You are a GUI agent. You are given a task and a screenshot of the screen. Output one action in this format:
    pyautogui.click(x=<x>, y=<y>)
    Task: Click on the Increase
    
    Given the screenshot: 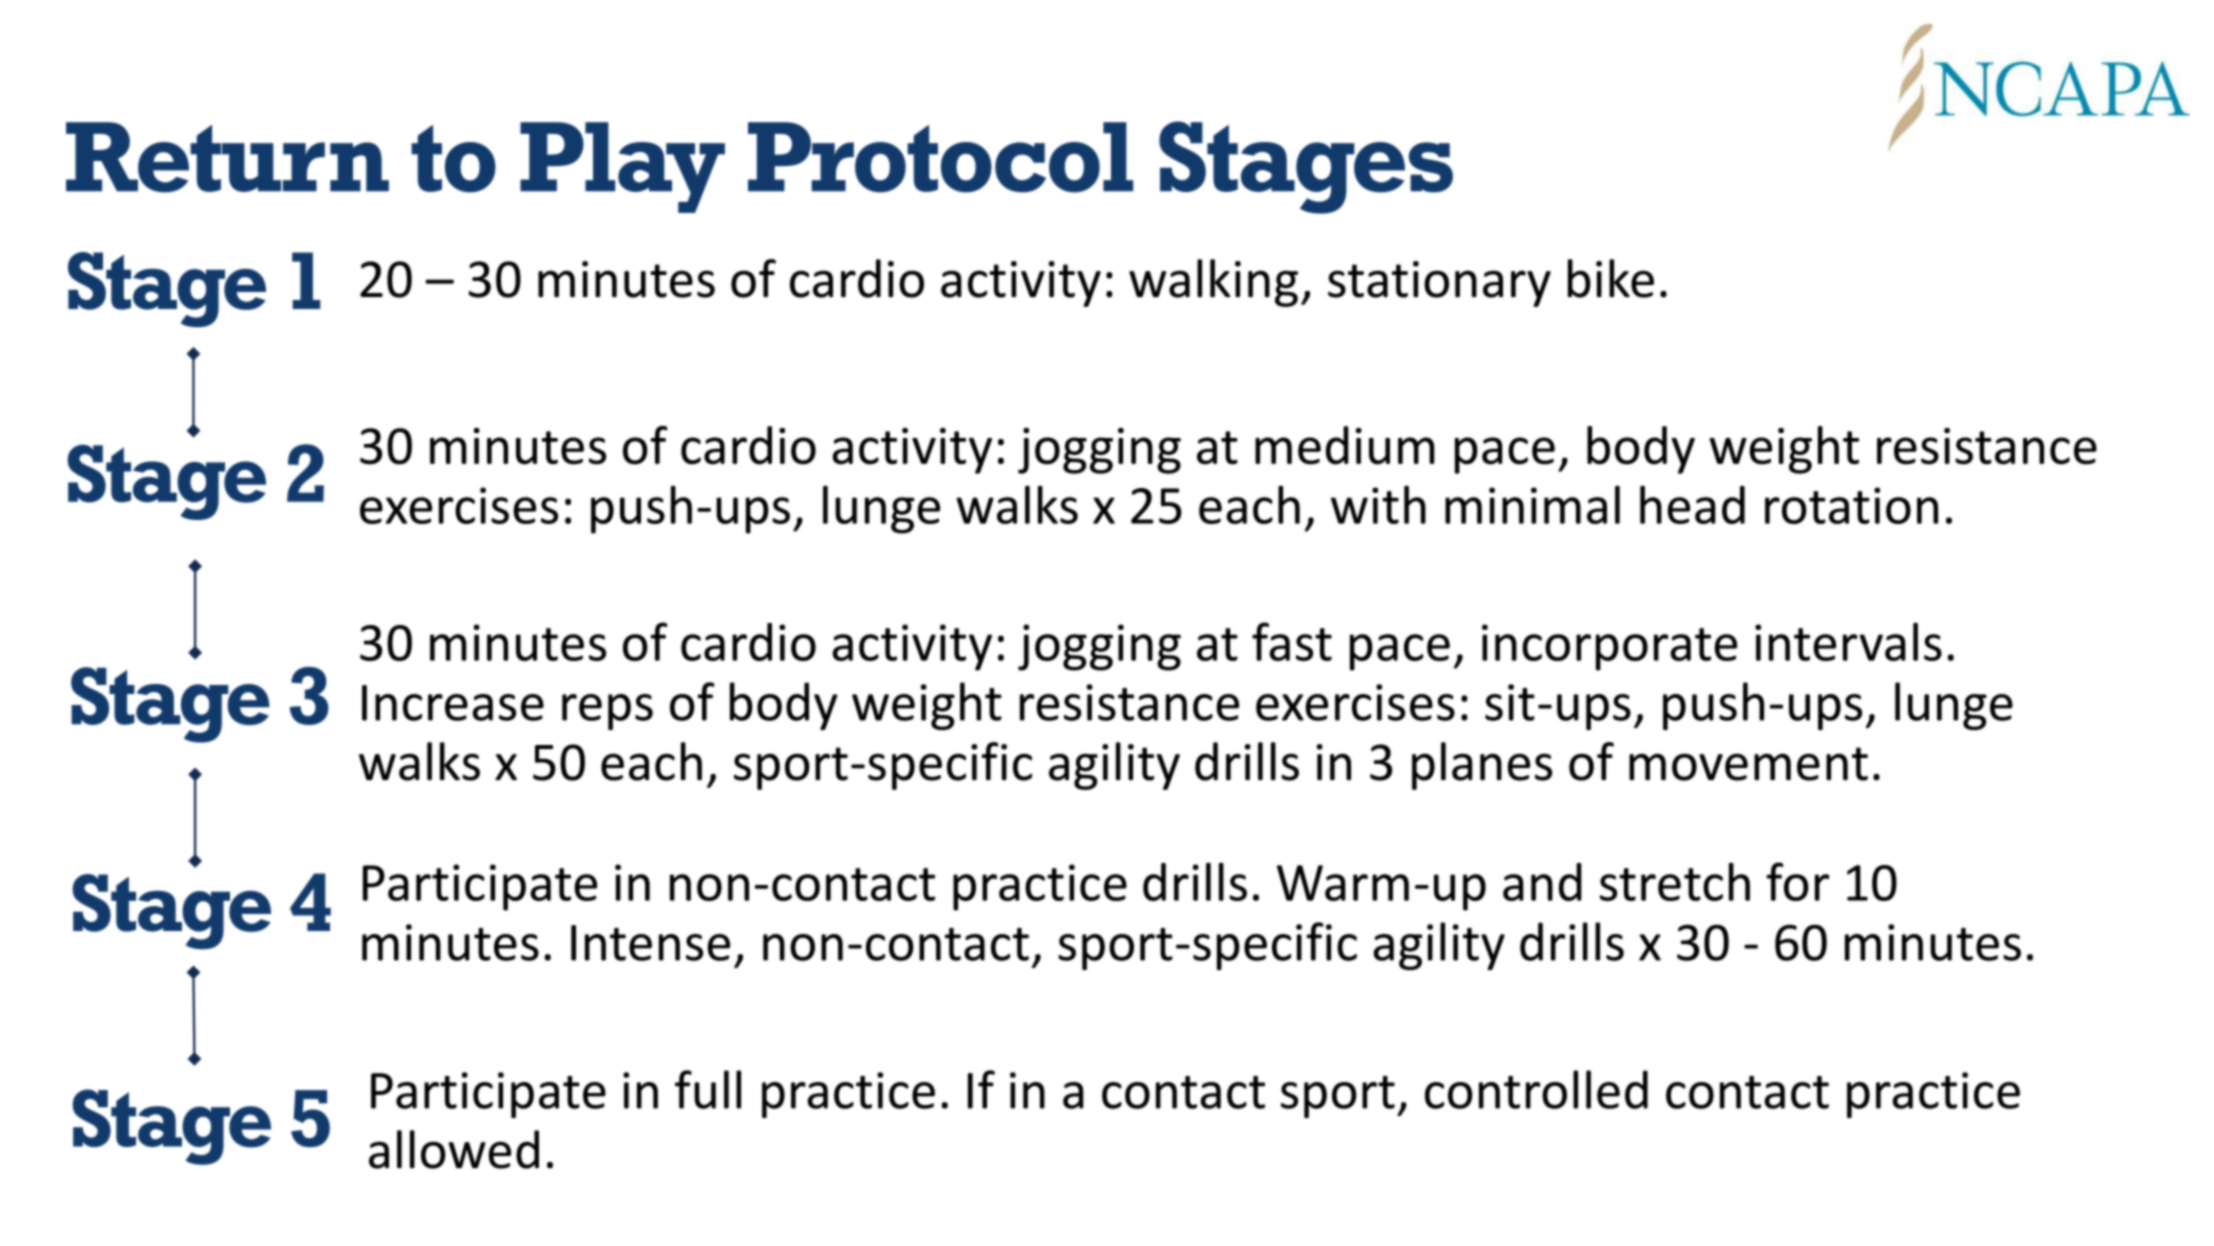 What is the action you would take?
    pyautogui.click(x=453, y=703)
